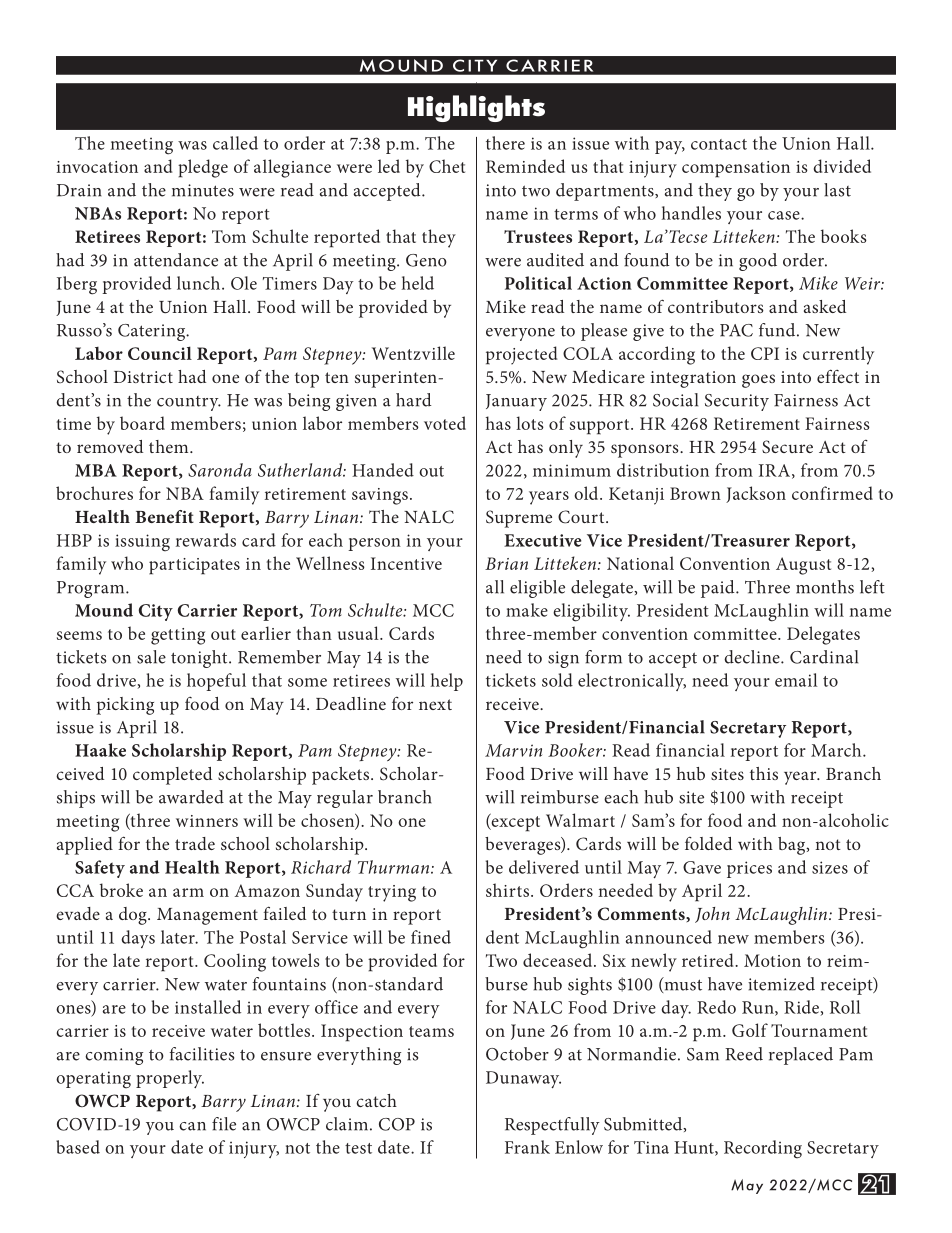  What do you see at coordinates (445, 423) in the screenshot?
I see `voted` at bounding box center [445, 423].
